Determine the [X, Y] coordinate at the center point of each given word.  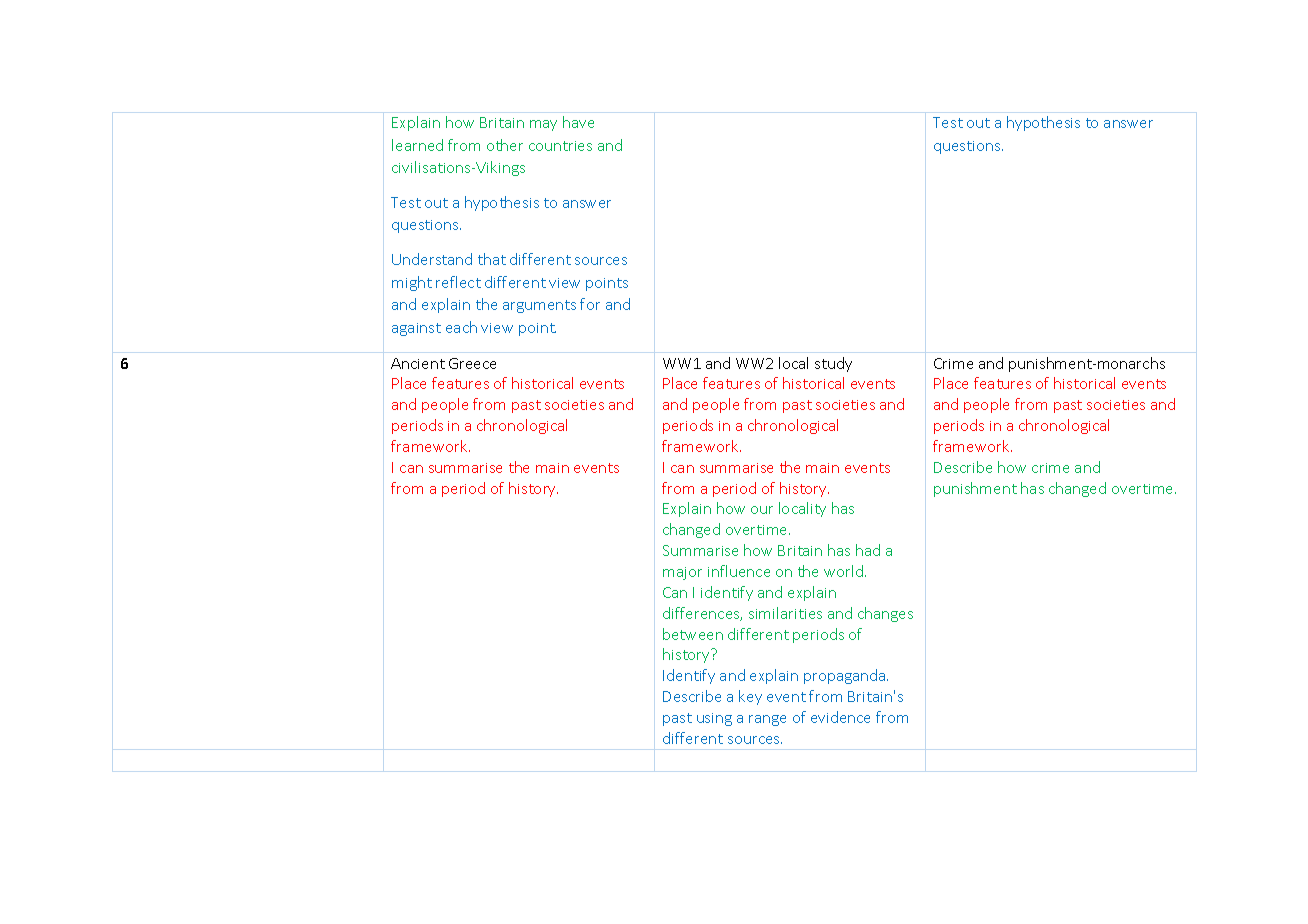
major [682, 573]
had [868, 550]
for [590, 304]
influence [739, 571]
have [578, 122]
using [714, 719]
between [693, 634]
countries [560, 146]
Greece [472, 363]
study [833, 364]
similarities [785, 613]
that [492, 259]
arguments [539, 306]
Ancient [418, 363]
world [845, 571]
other [505, 145]
